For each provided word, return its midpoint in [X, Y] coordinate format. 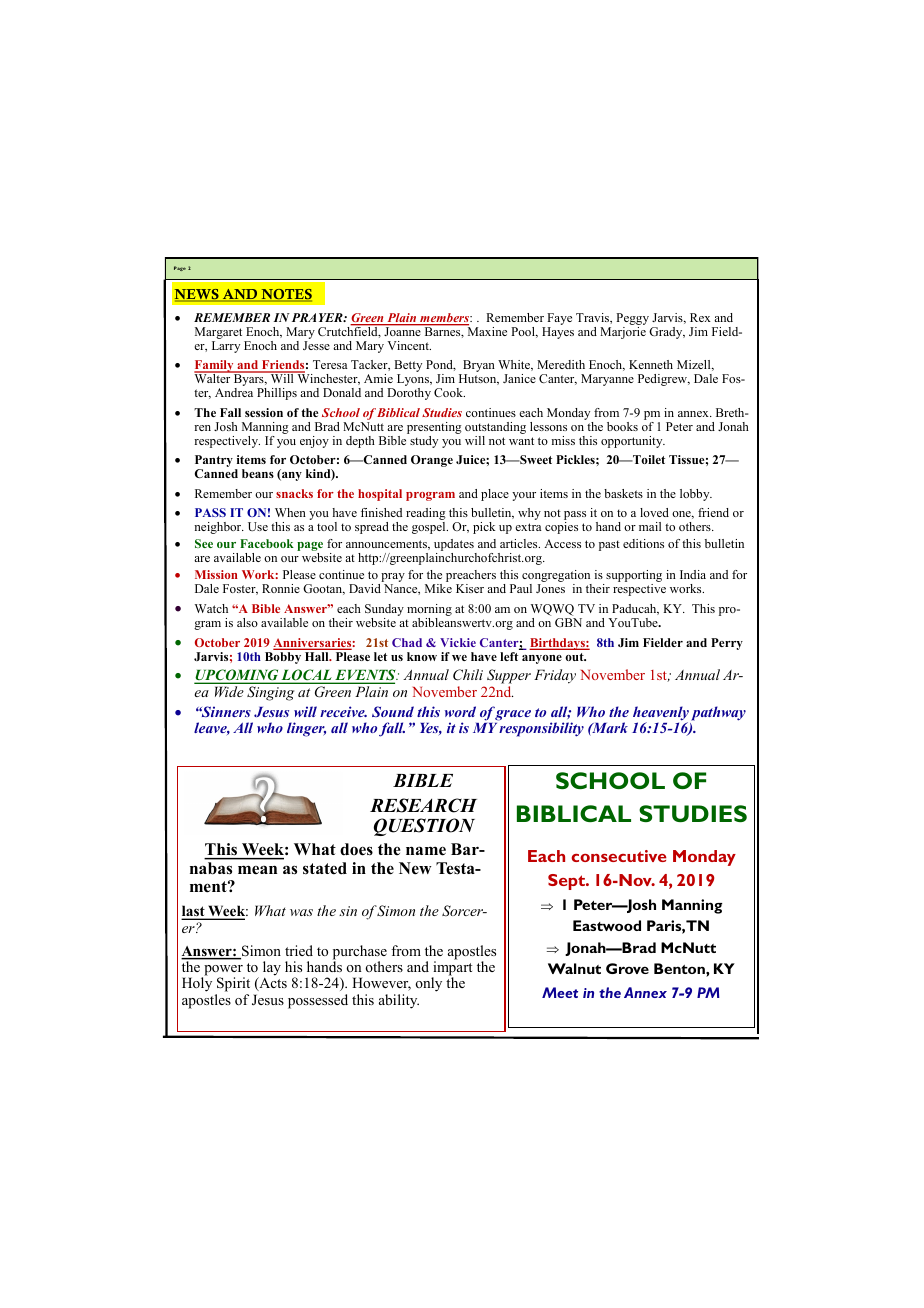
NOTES [285, 295]
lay [272, 968]
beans [258, 473]
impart [452, 968]
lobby [696, 495]
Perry [727, 644]
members [444, 319]
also [247, 622]
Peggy [632, 320]
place [495, 495]
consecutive [619, 856]
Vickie [458, 642]
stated [325, 868]
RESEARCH [423, 805]
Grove [627, 968]
